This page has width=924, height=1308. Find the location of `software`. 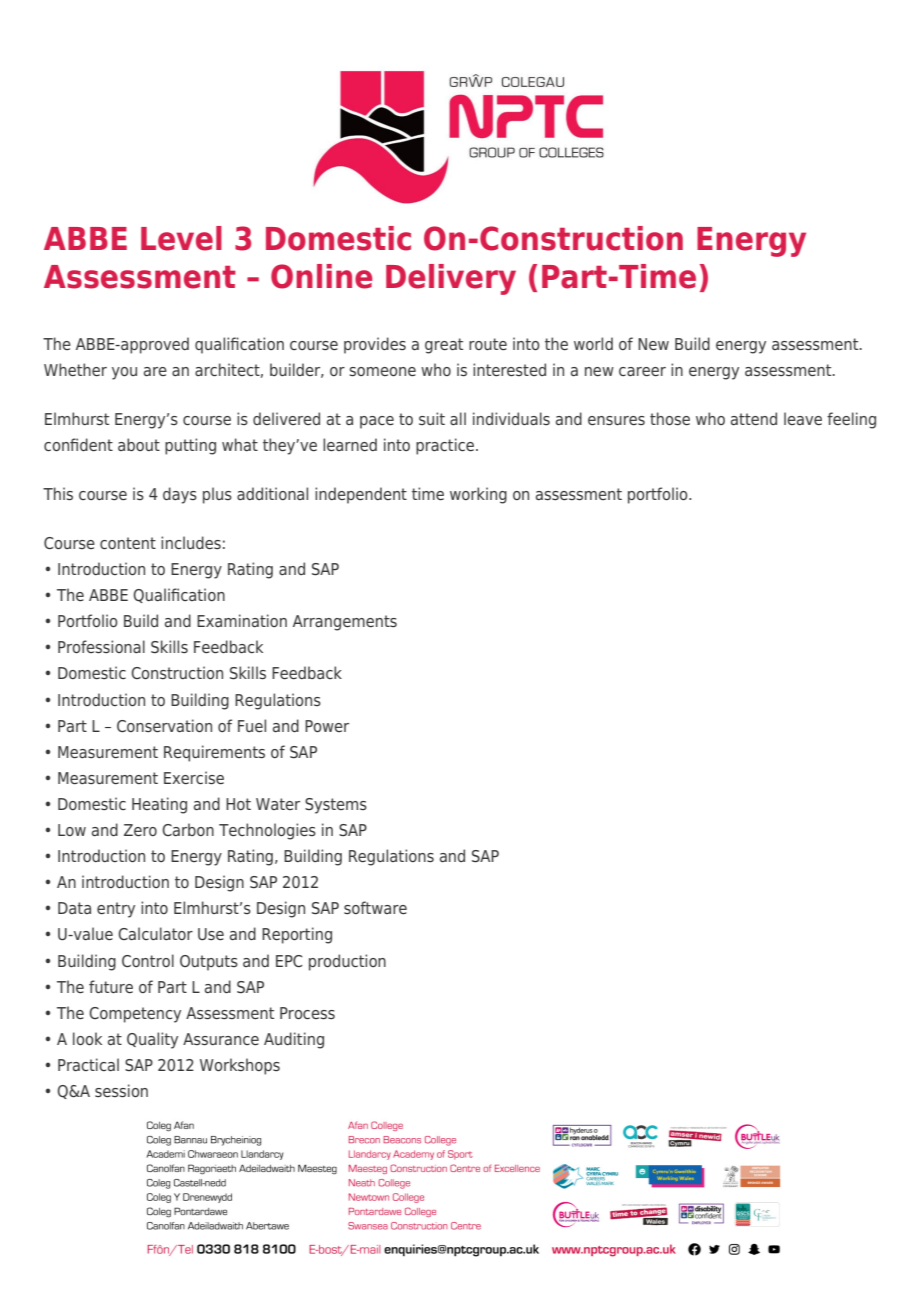

software is located at coordinates (375, 907).
